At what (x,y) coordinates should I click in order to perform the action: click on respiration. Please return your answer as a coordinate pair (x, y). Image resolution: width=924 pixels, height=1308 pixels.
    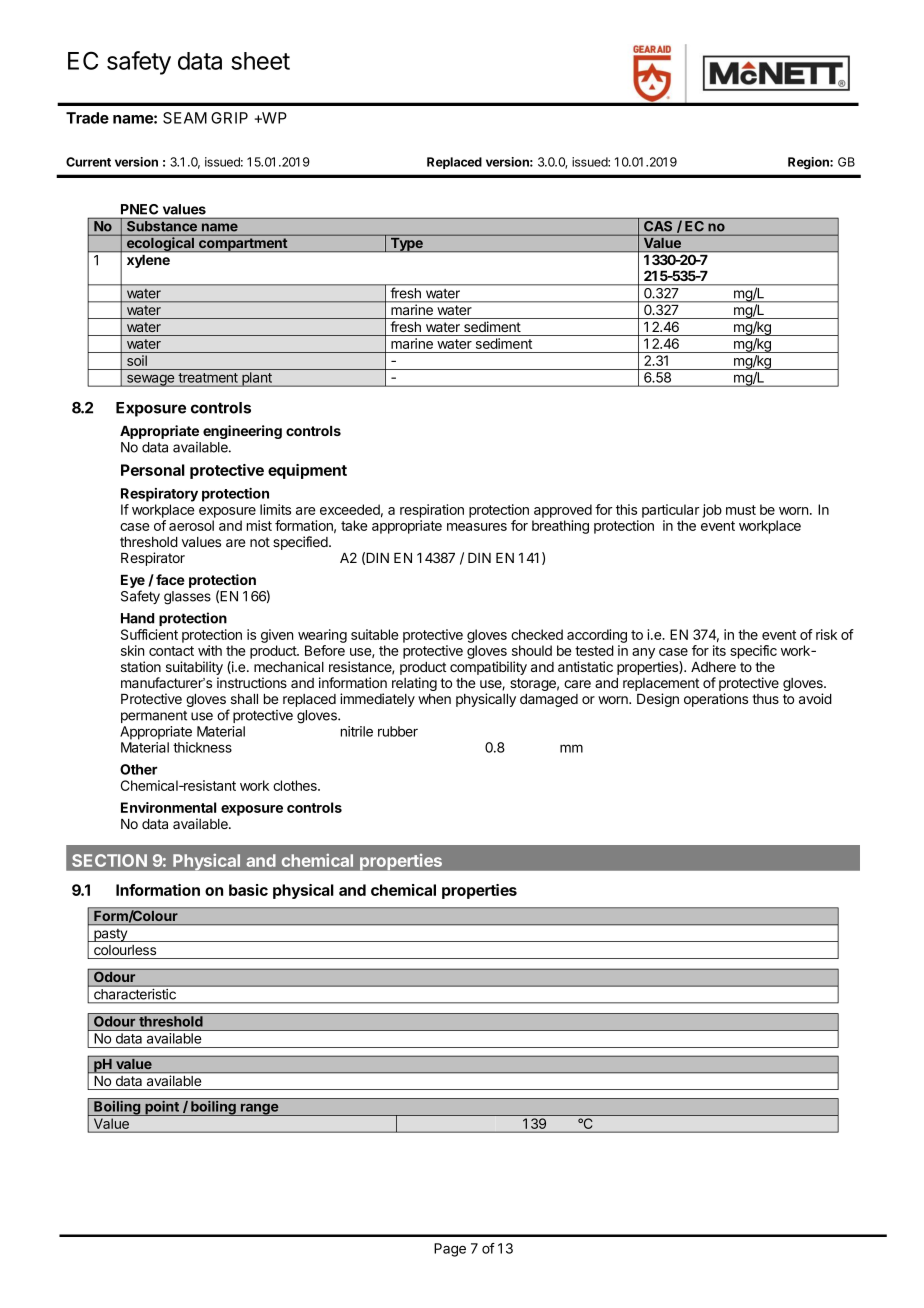
    Looking at the image, I should click on (432, 511).
